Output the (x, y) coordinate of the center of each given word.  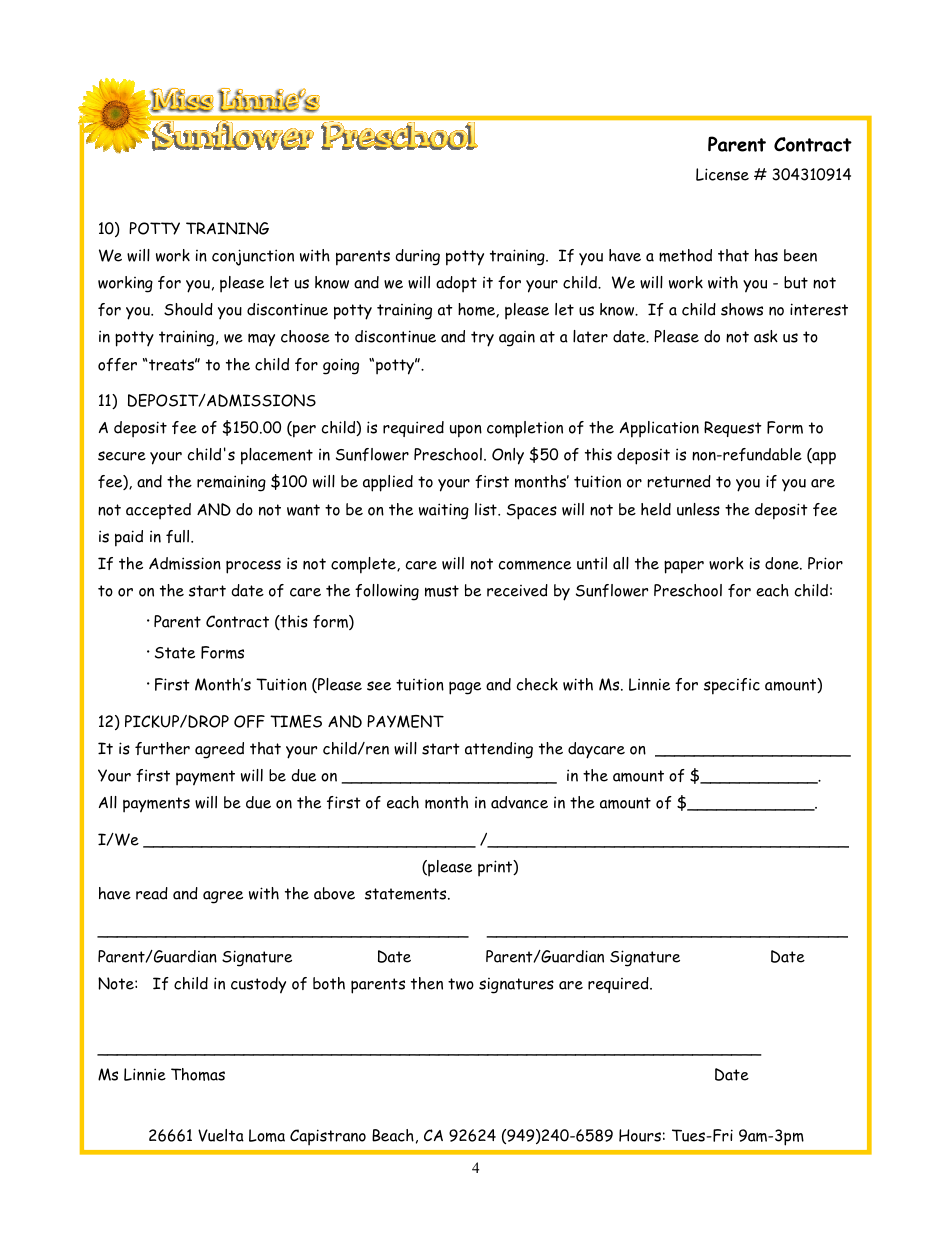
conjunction (253, 257)
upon (466, 431)
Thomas (198, 1074)
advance (519, 802)
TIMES (296, 721)
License (722, 174)
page (465, 688)
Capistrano (328, 1137)
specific (732, 686)
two (461, 984)
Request (733, 429)
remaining (231, 483)
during (417, 257)
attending (499, 750)
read (152, 893)
